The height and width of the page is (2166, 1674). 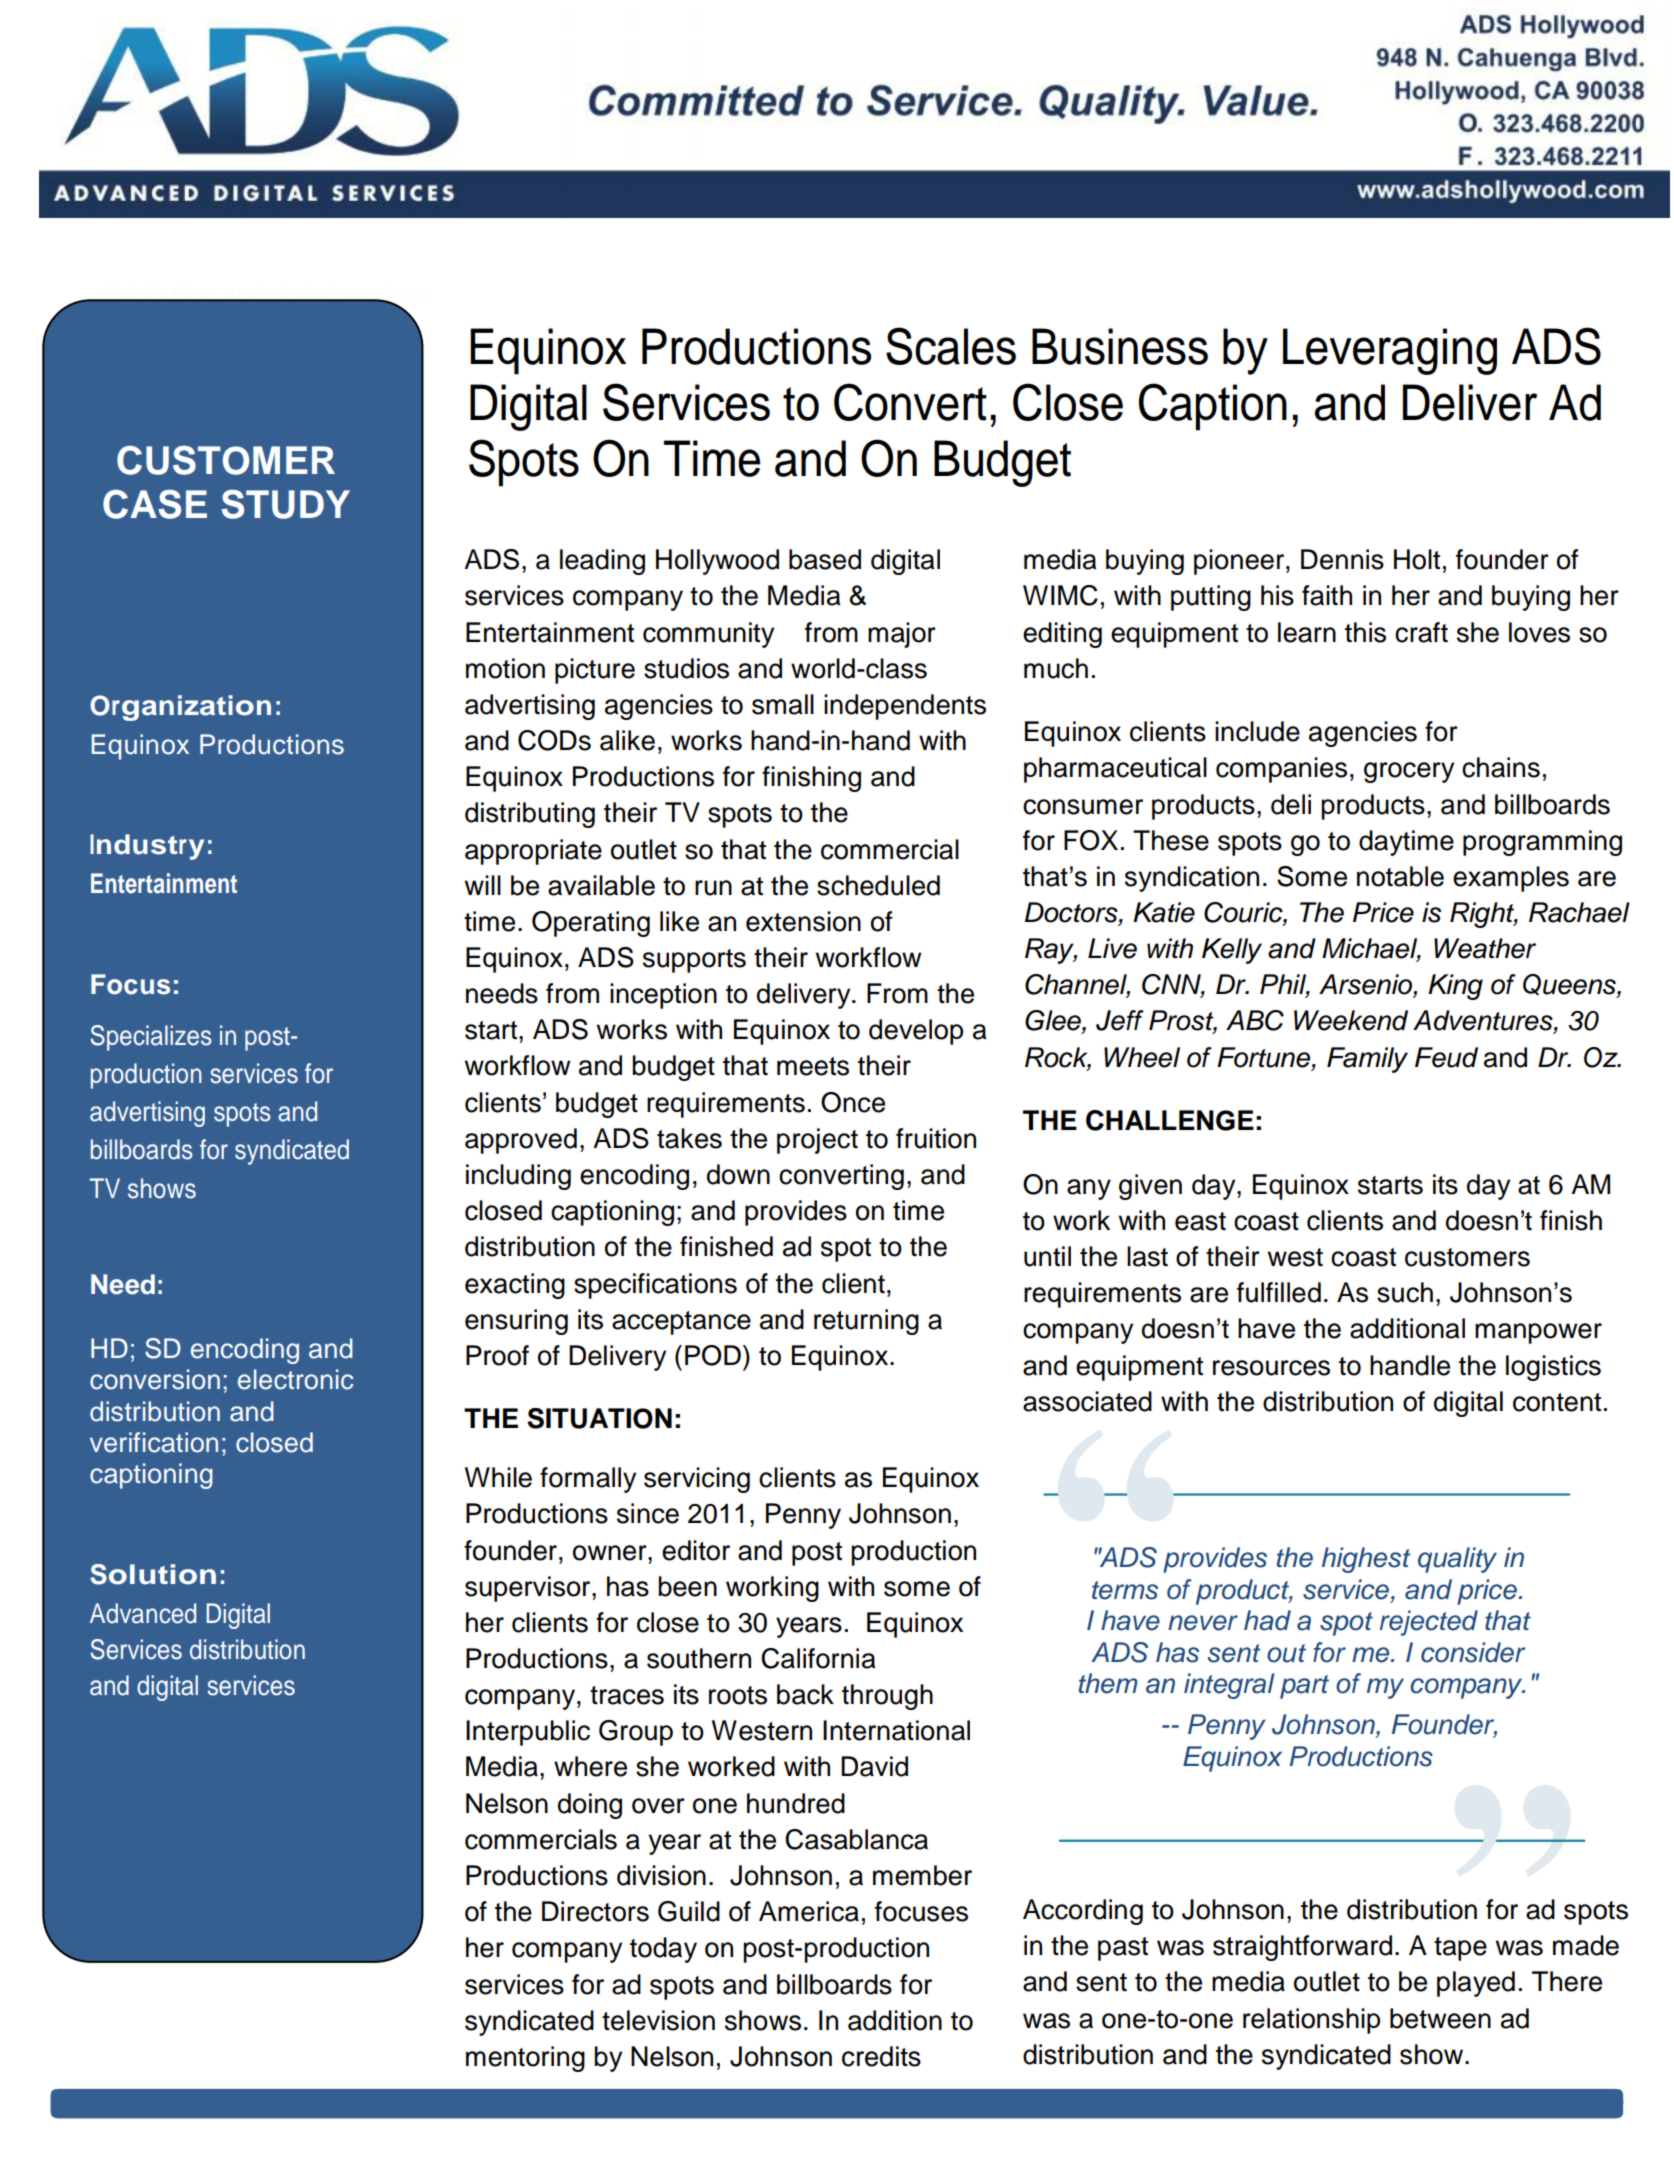 What do you see at coordinates (525, 2059) in the page?
I see `mentoring` at bounding box center [525, 2059].
